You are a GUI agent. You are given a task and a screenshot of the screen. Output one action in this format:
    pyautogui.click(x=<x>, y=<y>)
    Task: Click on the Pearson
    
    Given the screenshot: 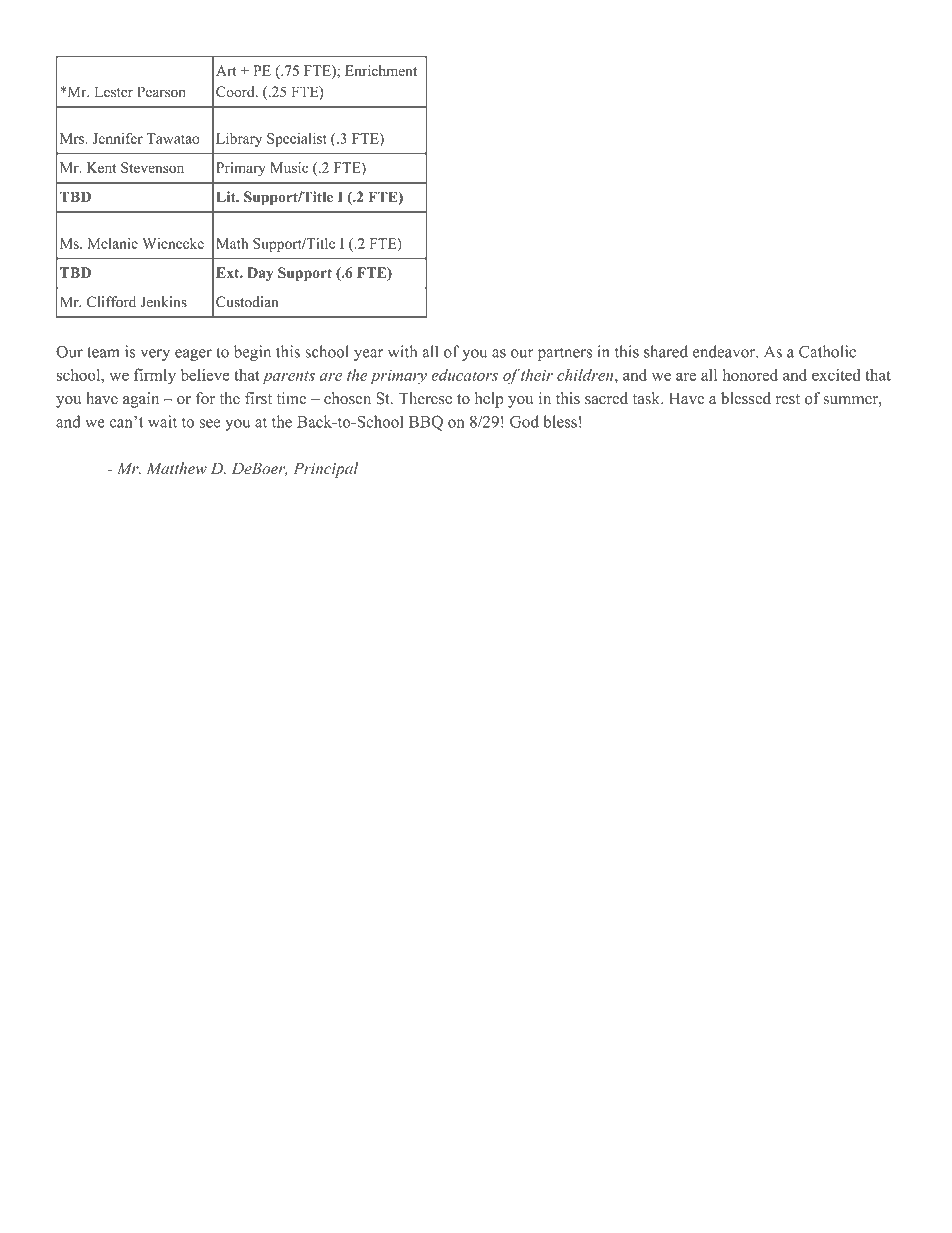 What is the action you would take?
    pyautogui.click(x=161, y=92)
